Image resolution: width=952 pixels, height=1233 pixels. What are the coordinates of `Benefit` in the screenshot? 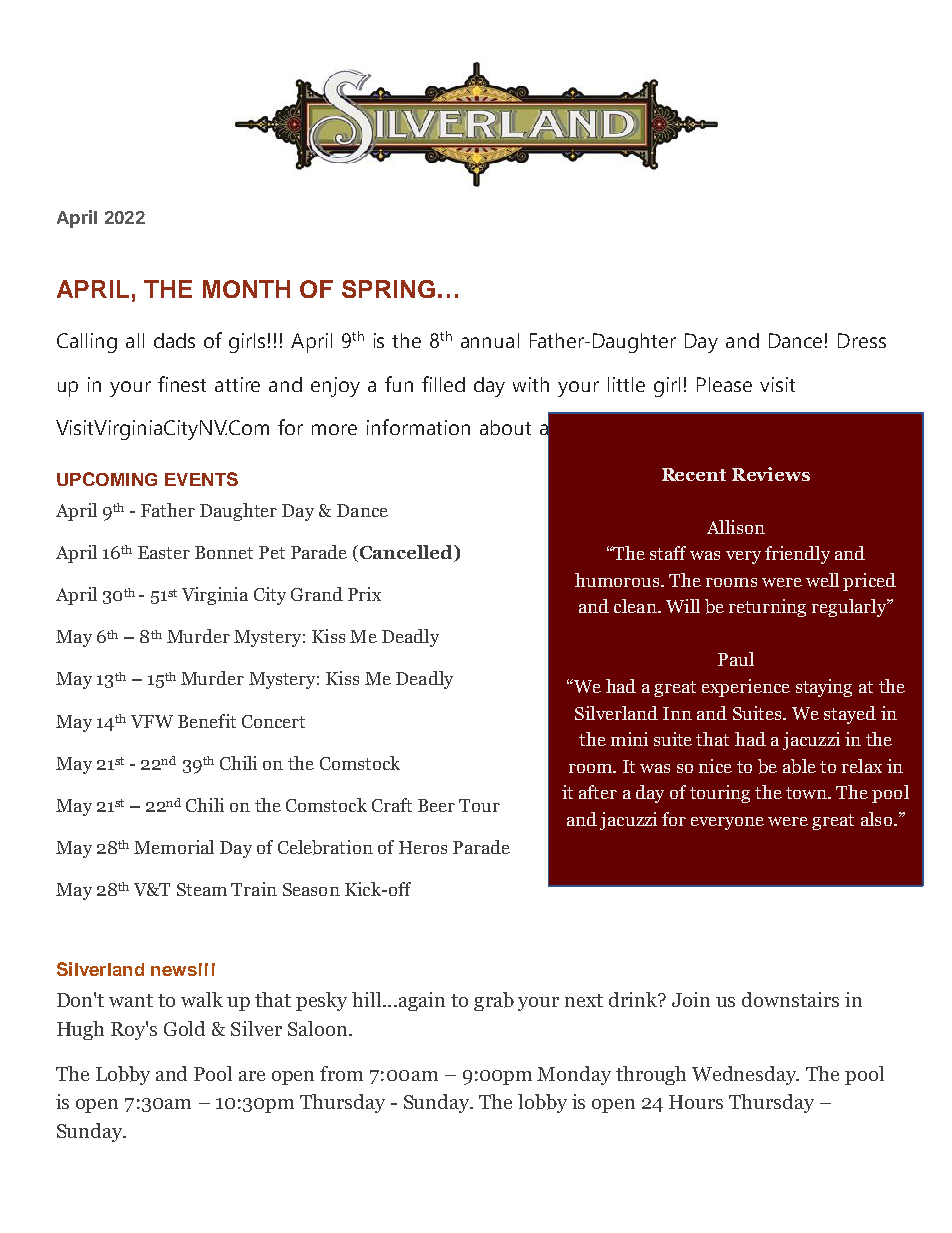 It's located at (207, 721).
